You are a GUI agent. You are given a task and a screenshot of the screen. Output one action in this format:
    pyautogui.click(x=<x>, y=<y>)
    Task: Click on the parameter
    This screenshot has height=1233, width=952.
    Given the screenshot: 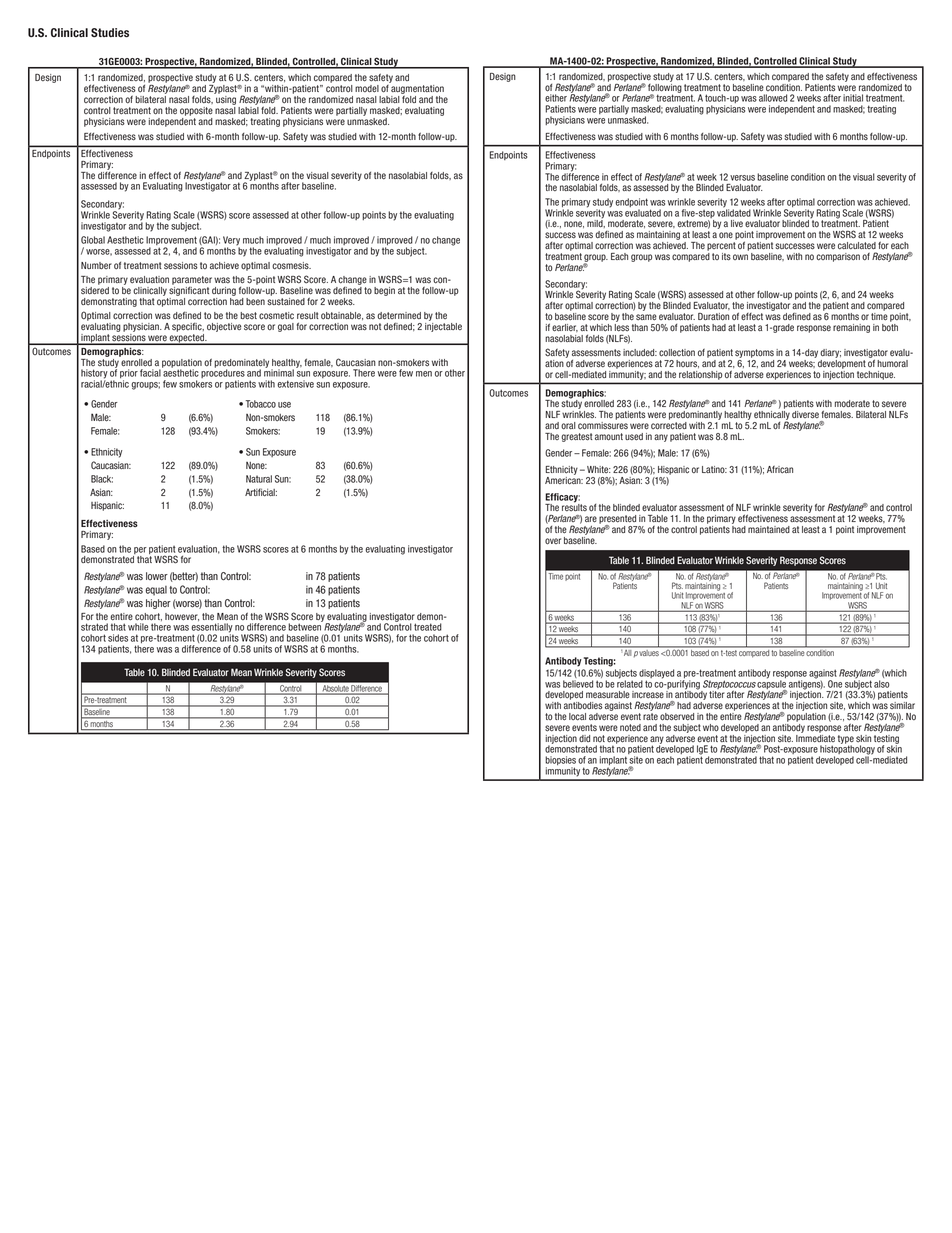 What is the action you would take?
    pyautogui.click(x=192, y=281)
